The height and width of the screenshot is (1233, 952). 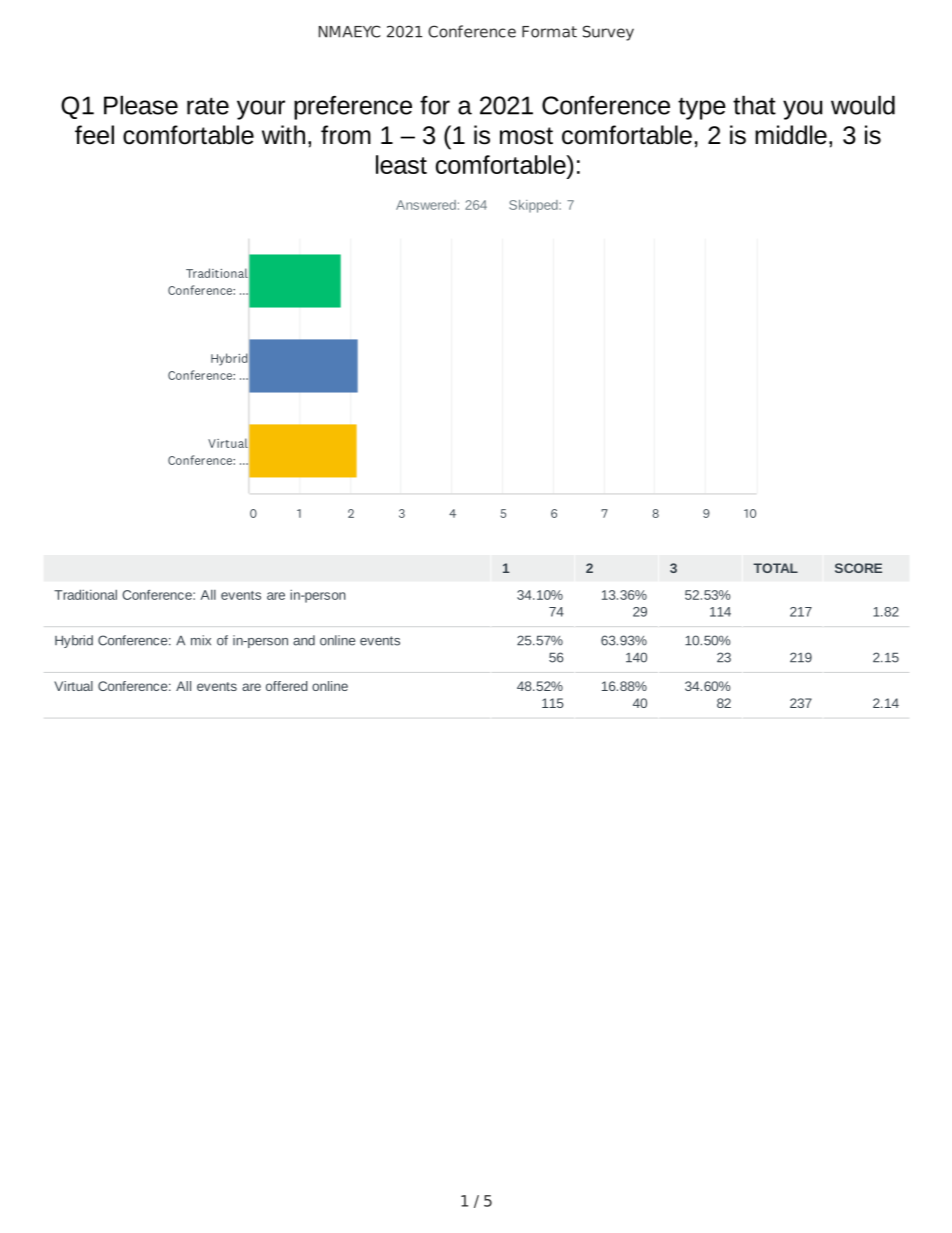 I want to click on TOTAL, so click(x=775, y=568).
